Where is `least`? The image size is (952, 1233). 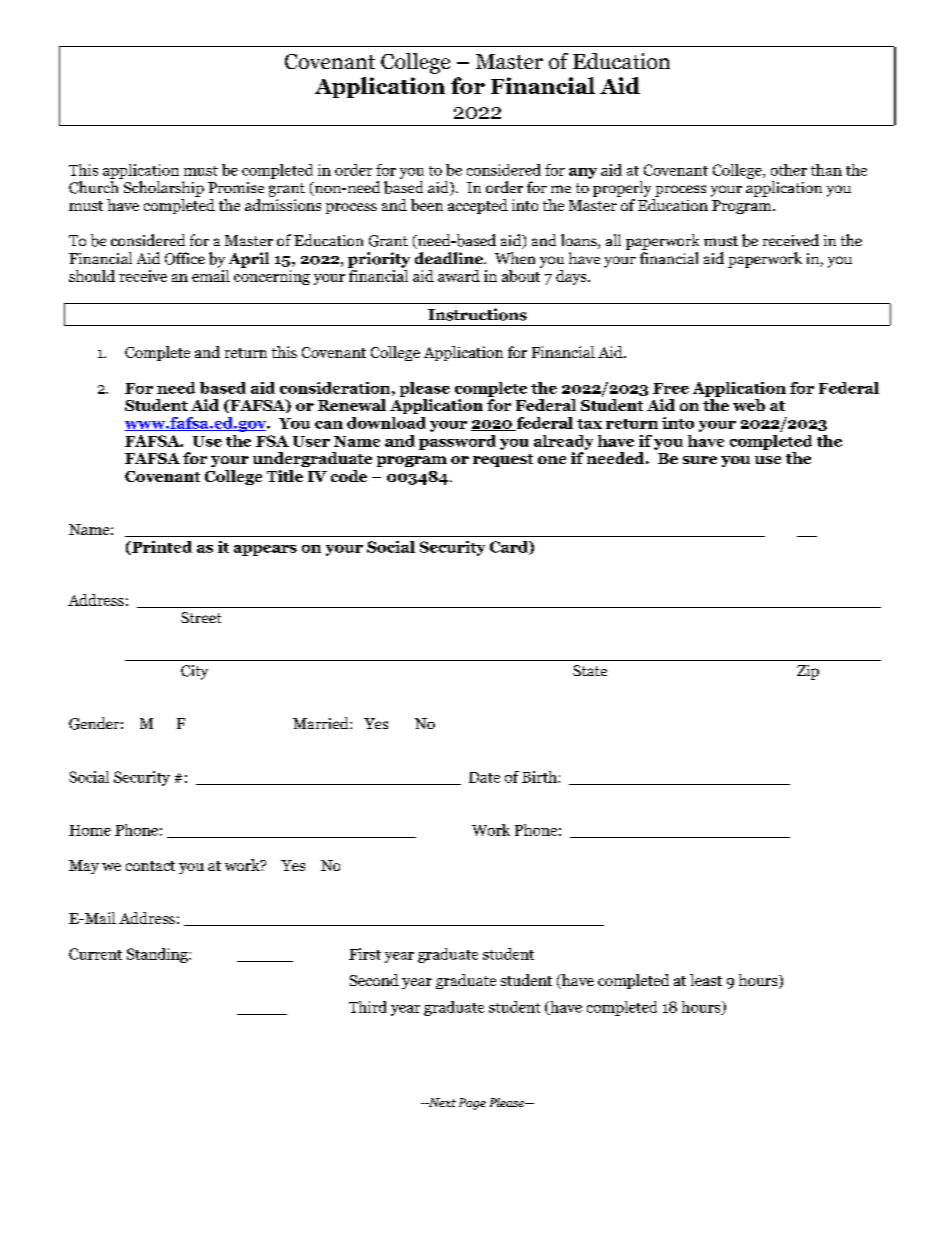 least is located at coordinates (706, 980).
